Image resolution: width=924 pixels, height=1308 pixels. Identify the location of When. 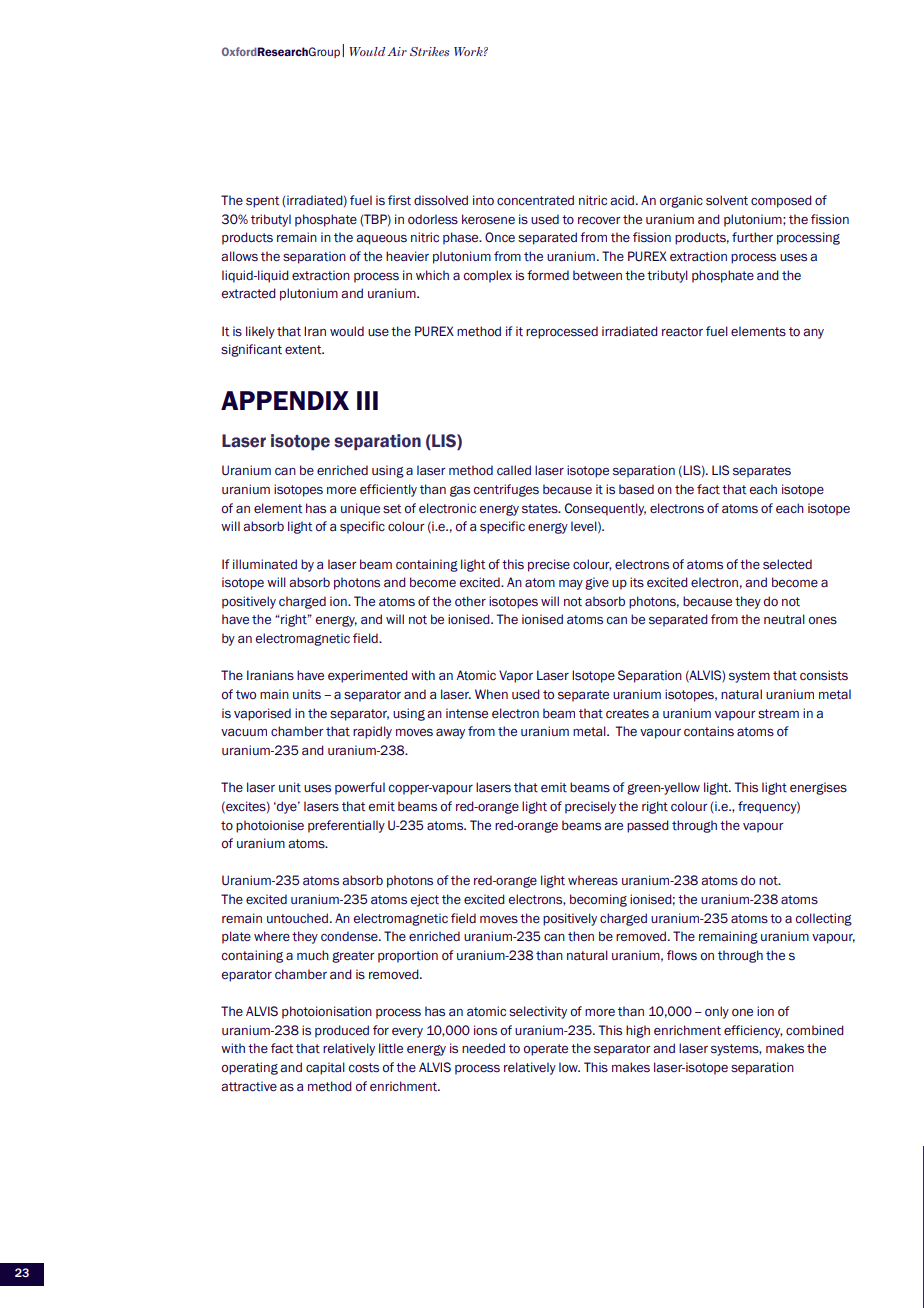
(491, 694).
